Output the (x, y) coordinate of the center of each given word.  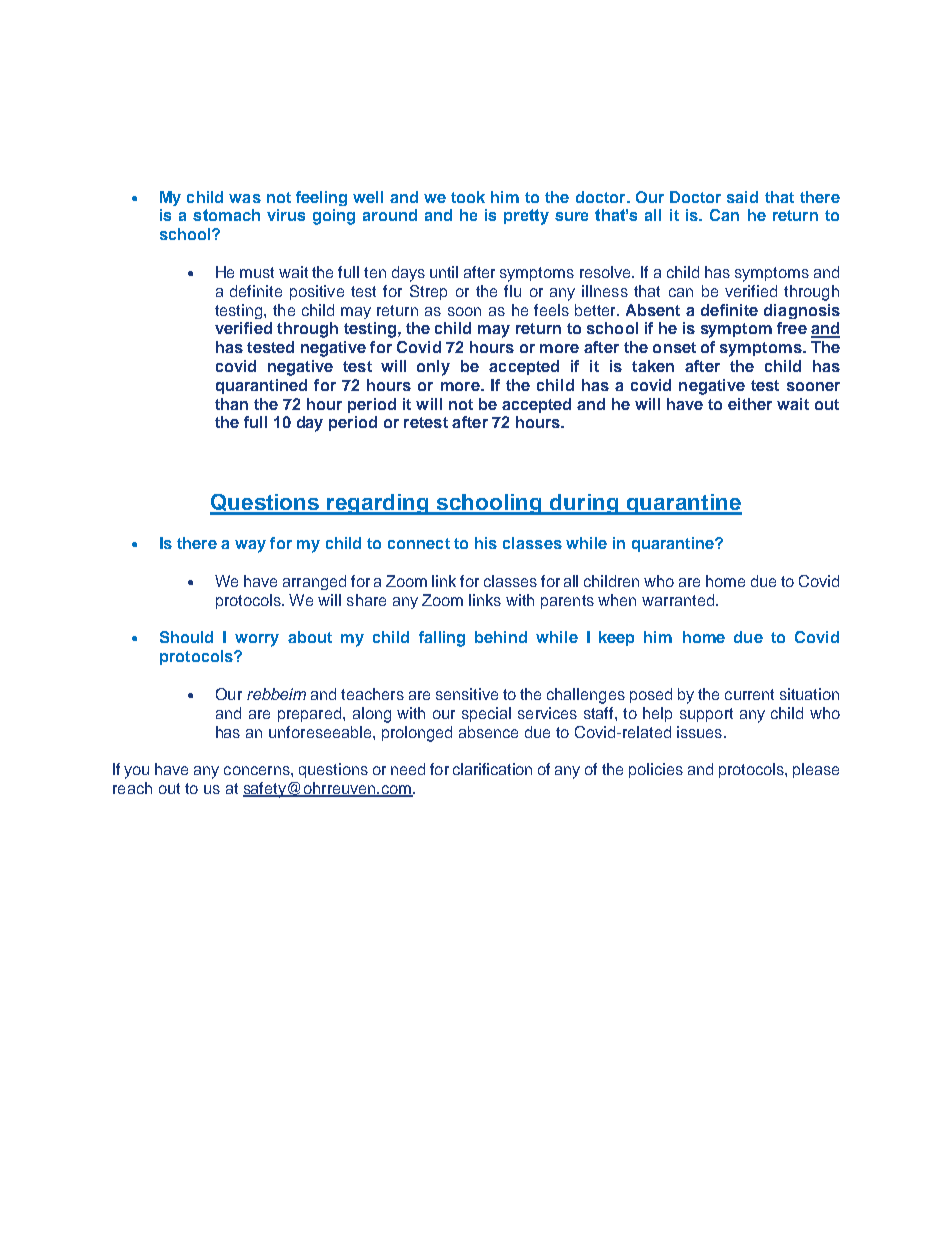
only (433, 368)
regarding (379, 504)
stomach (226, 215)
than (231, 404)
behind (501, 637)
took (468, 197)
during (584, 504)
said (742, 197)
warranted (678, 600)
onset (674, 347)
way (250, 546)
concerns (258, 770)
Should (186, 637)
